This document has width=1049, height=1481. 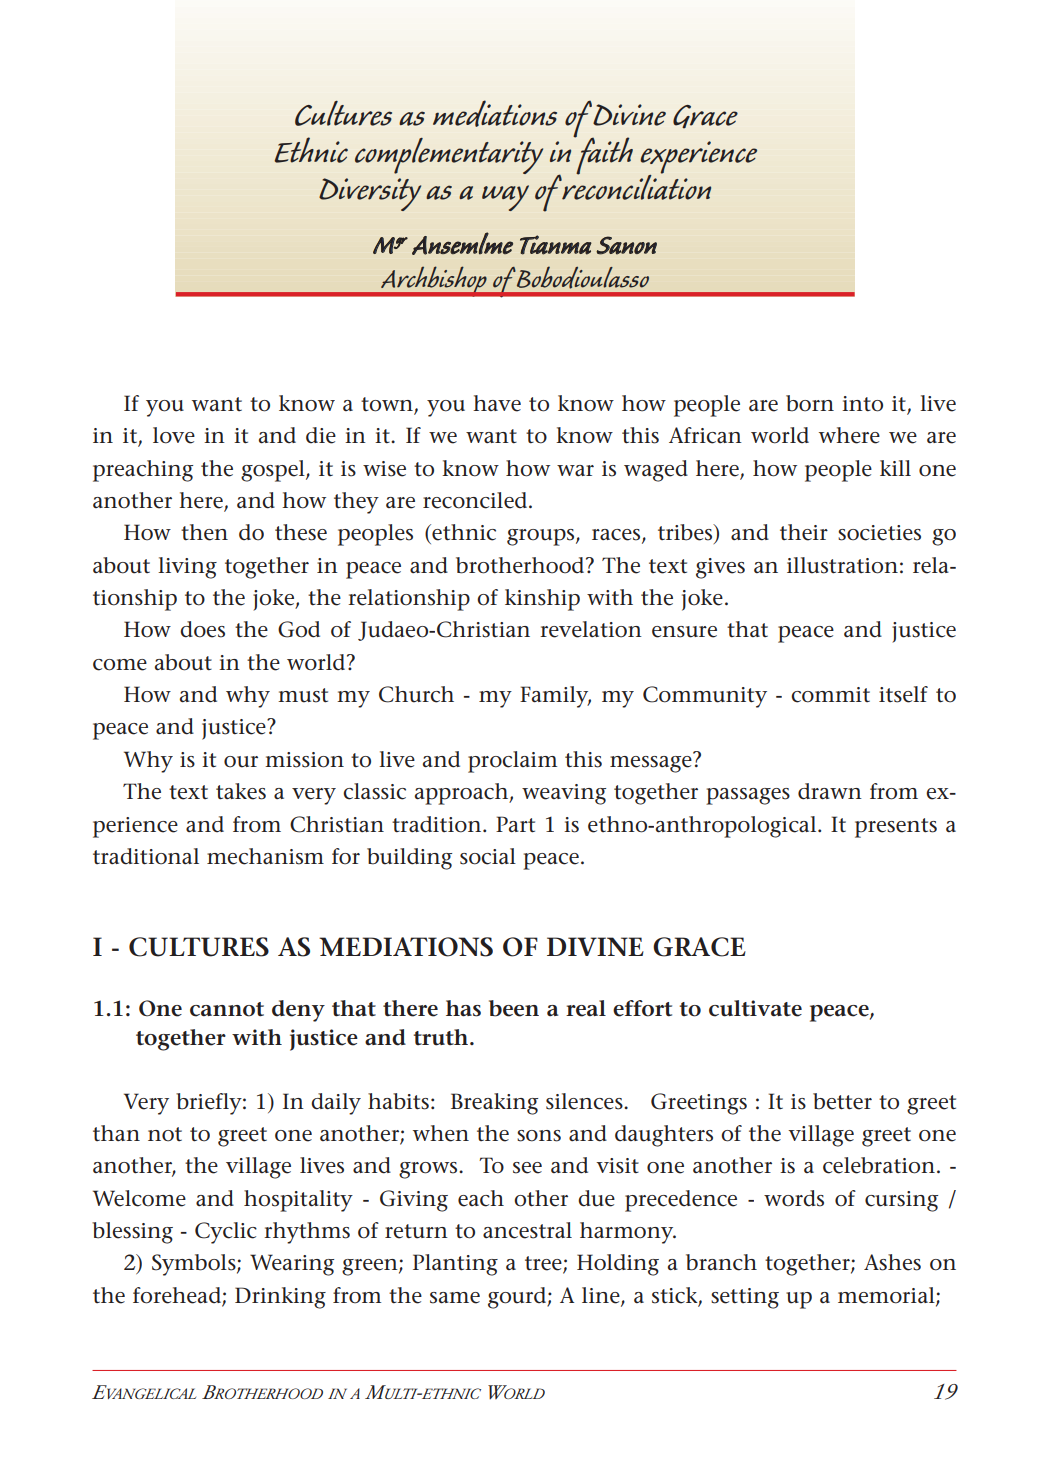 What do you see at coordinates (544, 1264) in the document?
I see `tree` at bounding box center [544, 1264].
